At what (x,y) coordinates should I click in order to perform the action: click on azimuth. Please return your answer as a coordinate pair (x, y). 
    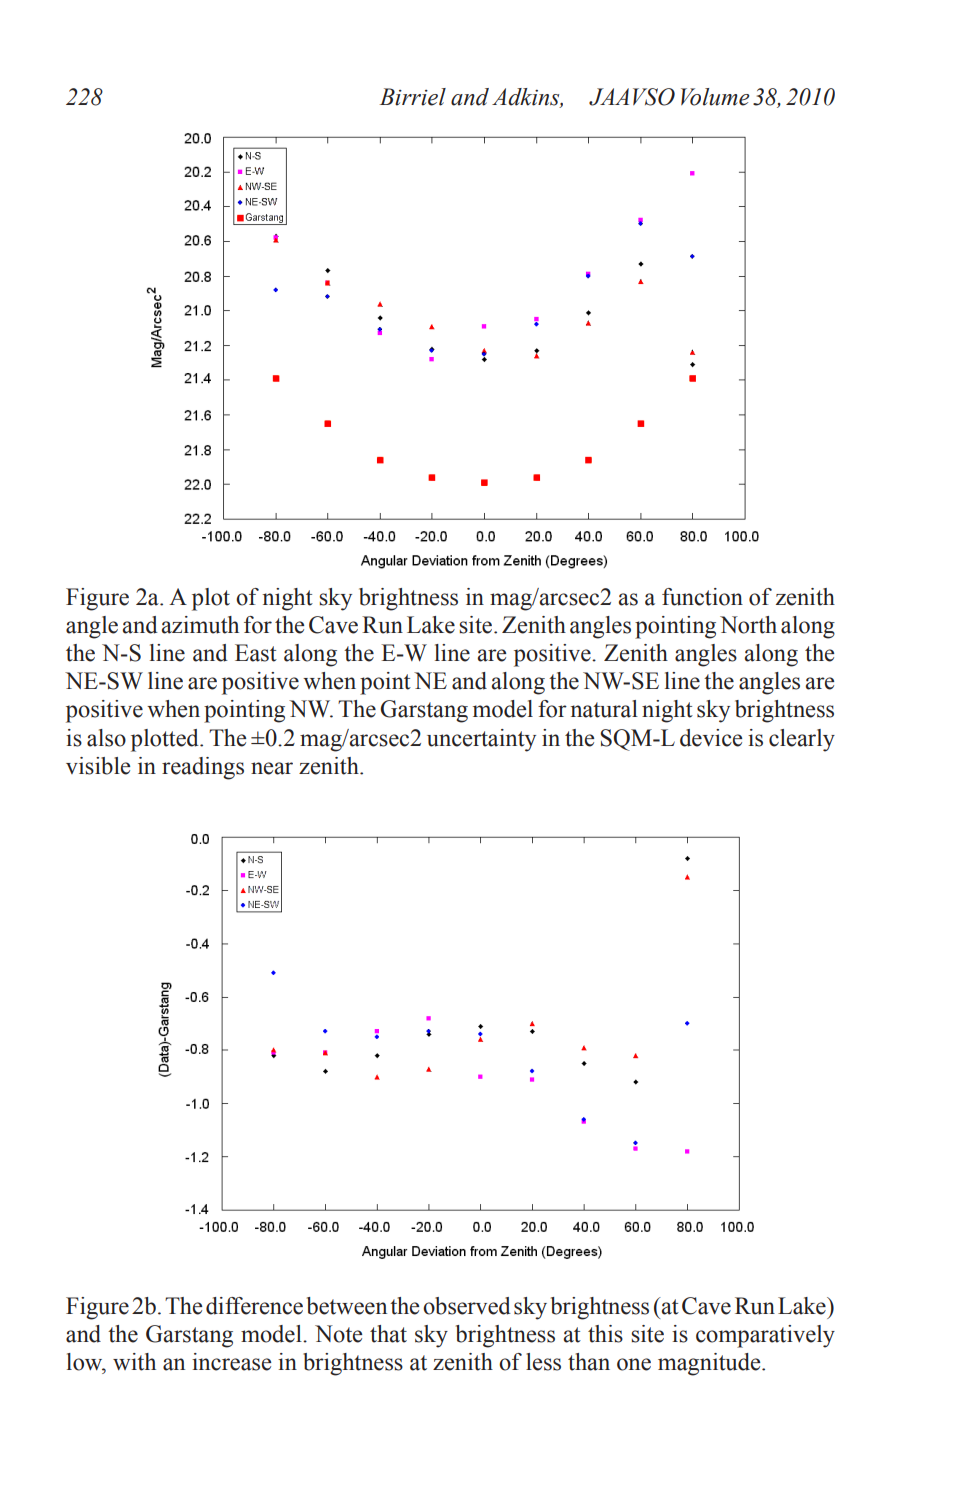
    Looking at the image, I should click on (200, 625).
